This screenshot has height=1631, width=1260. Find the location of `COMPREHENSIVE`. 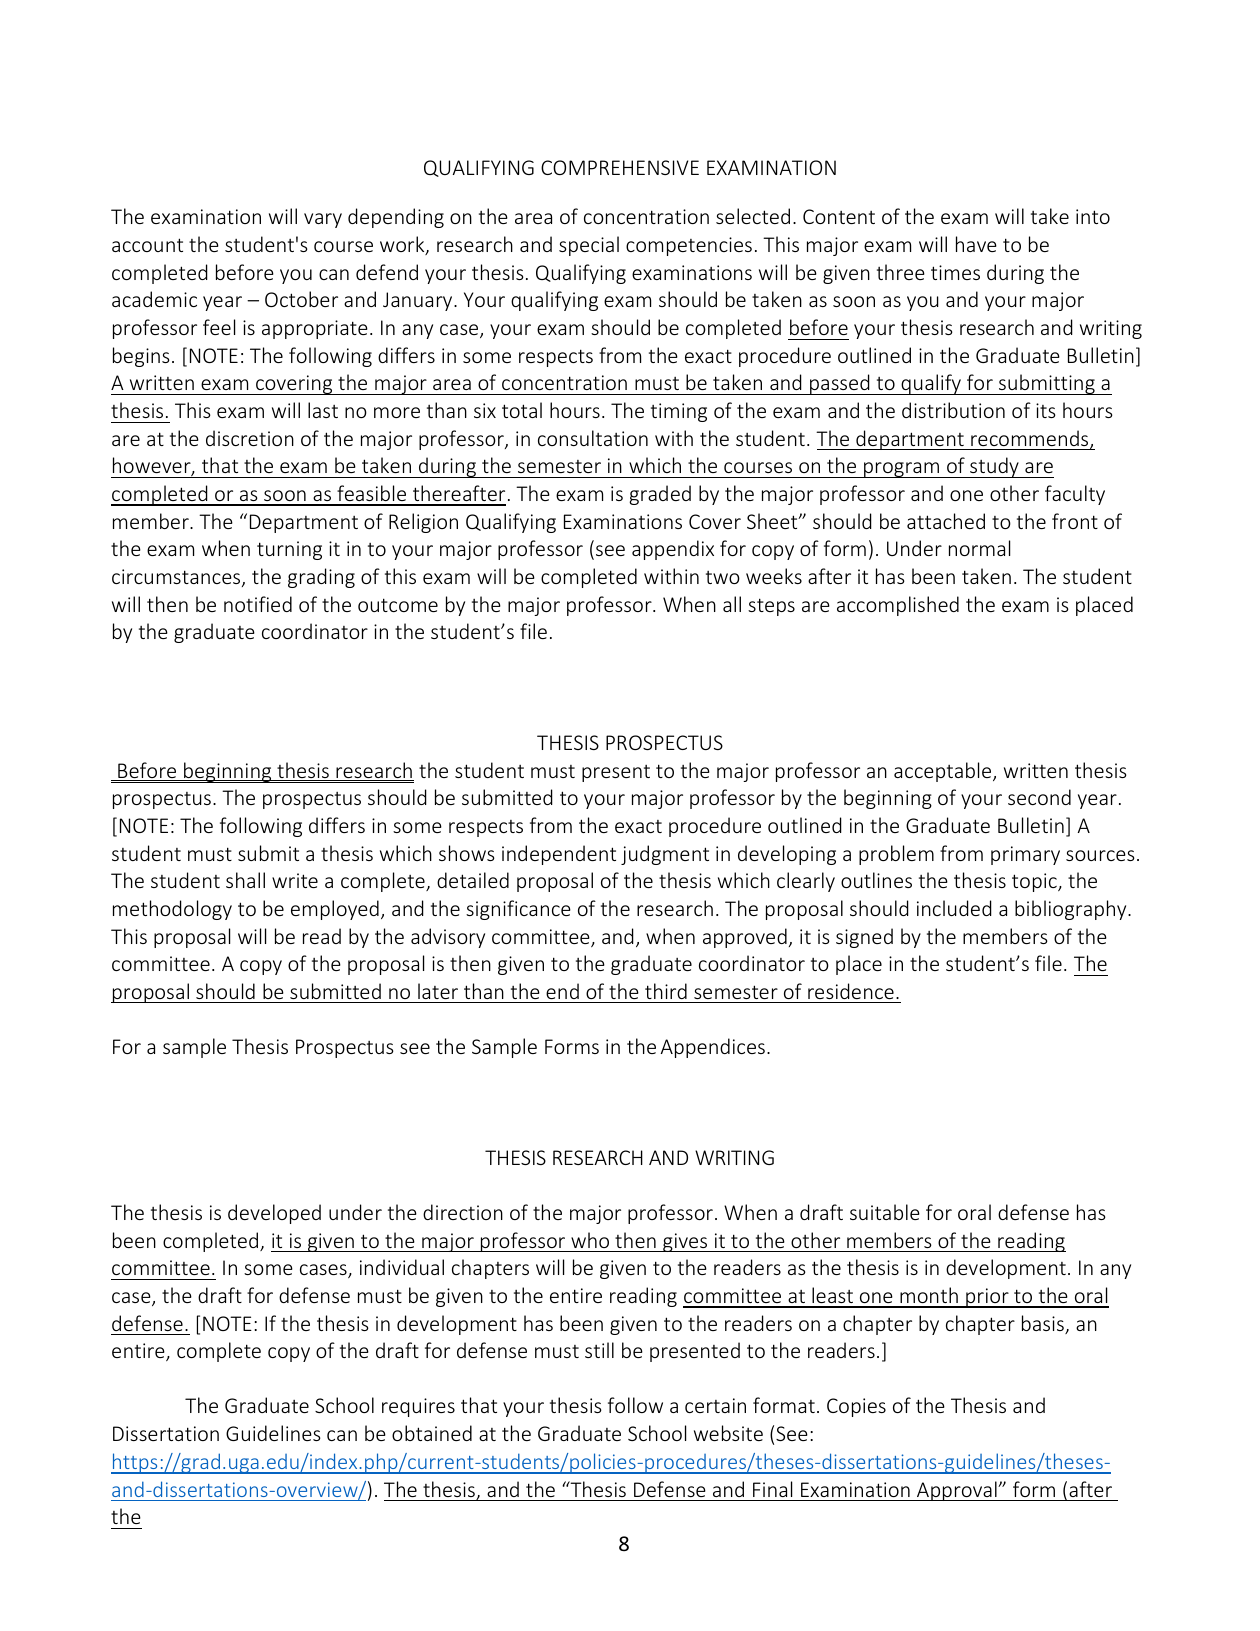

COMPREHENSIVE is located at coordinates (620, 167).
